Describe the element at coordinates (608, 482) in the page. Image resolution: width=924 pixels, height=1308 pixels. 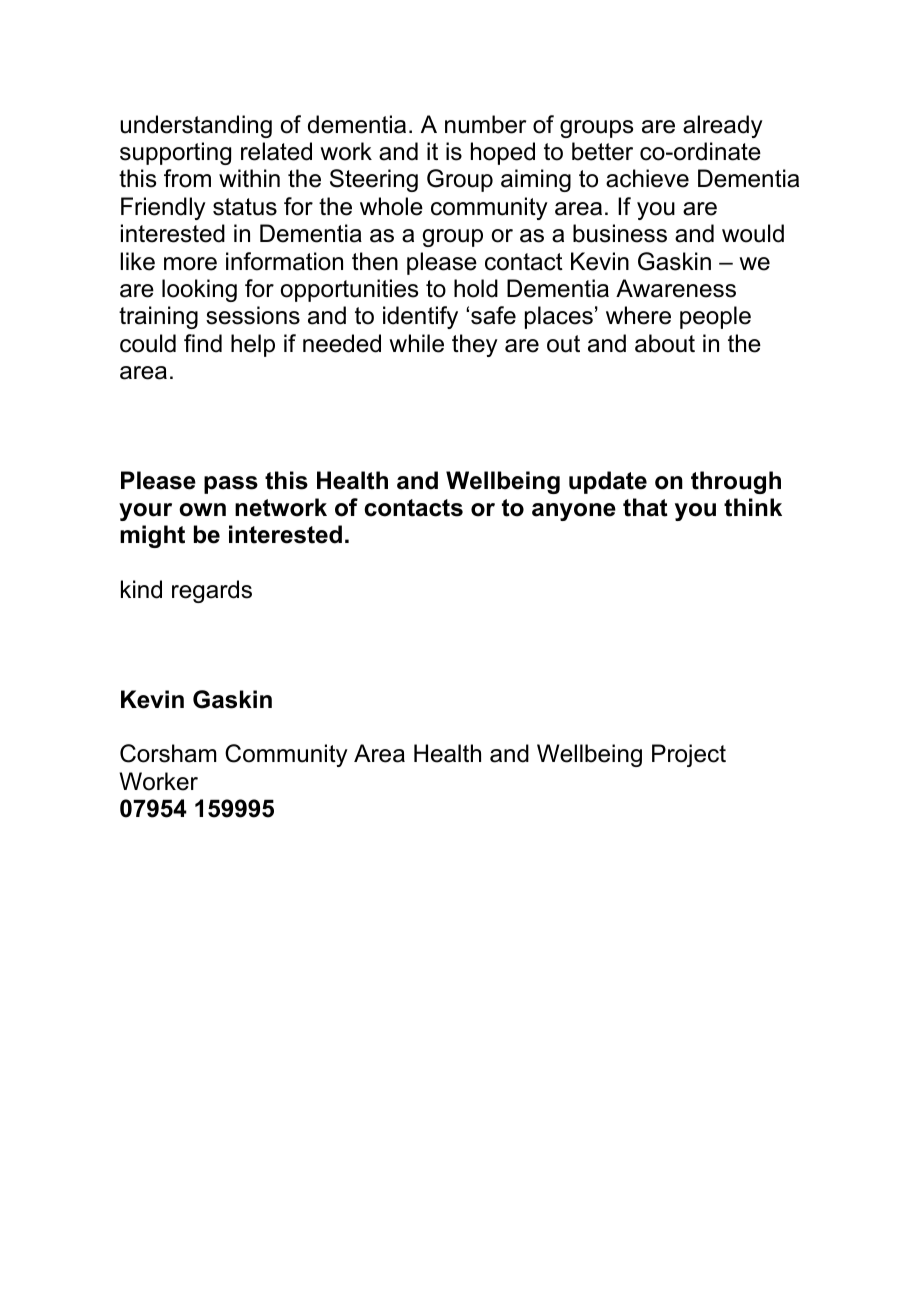
I see `update` at that location.
